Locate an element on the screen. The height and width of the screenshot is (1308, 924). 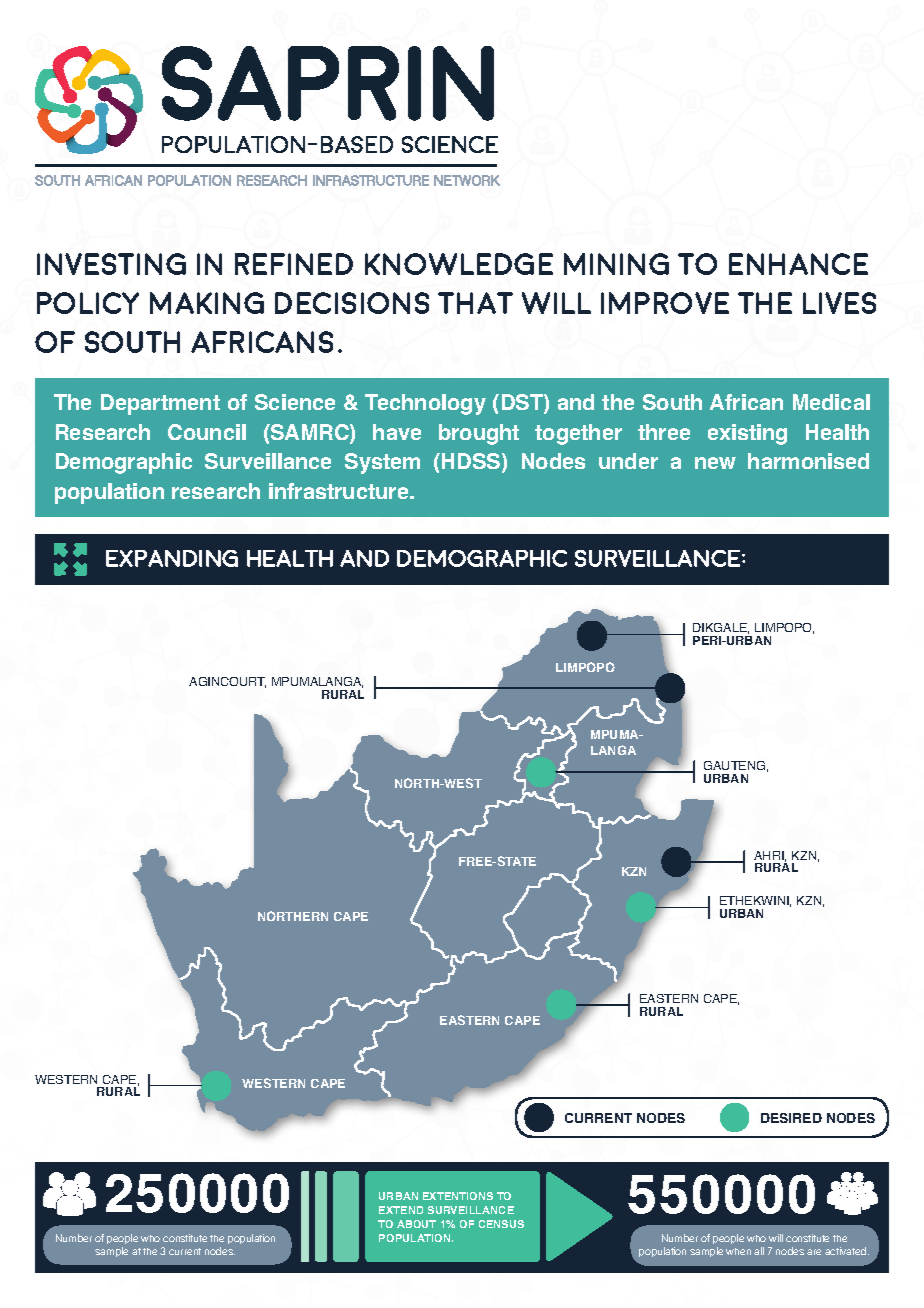
EXPANDING is located at coordinates (172, 558).
